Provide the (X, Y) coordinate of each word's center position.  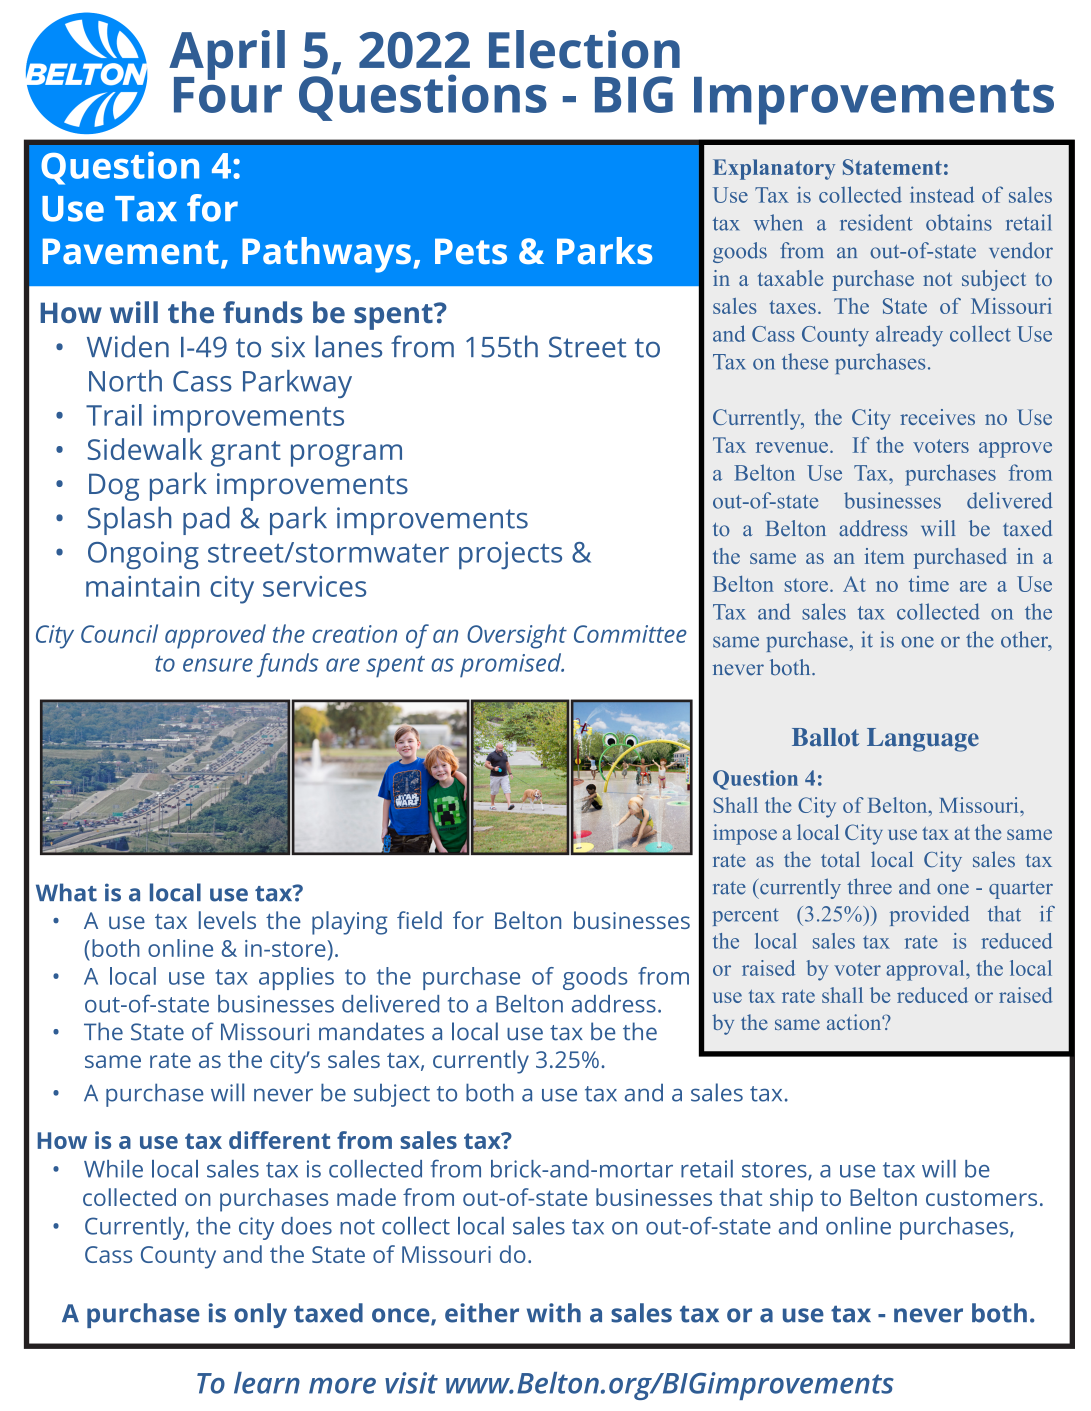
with (554, 1313)
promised (512, 665)
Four (228, 93)
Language (923, 740)
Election (584, 49)
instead (942, 194)
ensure (218, 665)
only (260, 1315)
